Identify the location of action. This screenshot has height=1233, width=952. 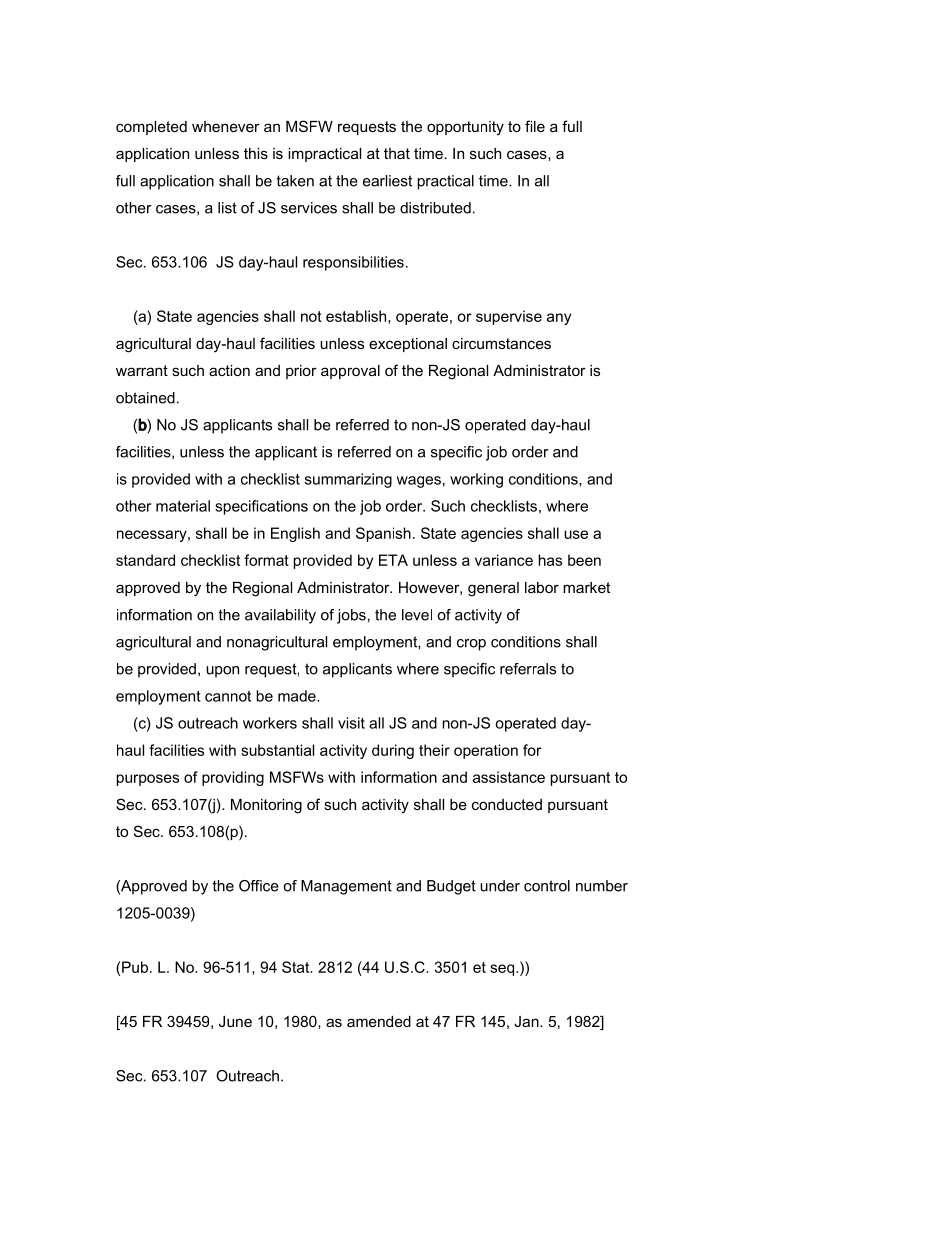
(229, 370).
